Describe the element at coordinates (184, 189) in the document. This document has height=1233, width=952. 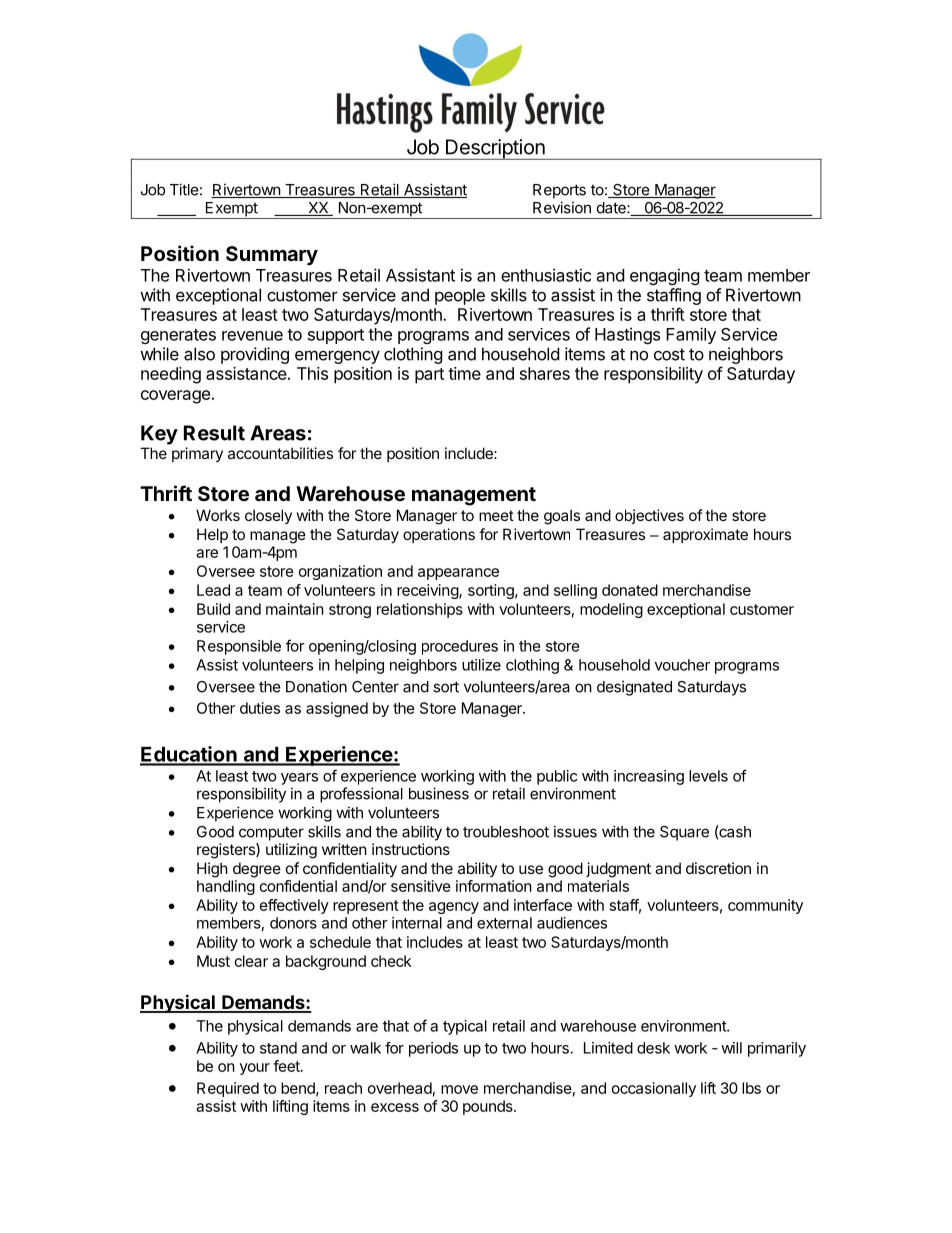
I see `Title` at that location.
